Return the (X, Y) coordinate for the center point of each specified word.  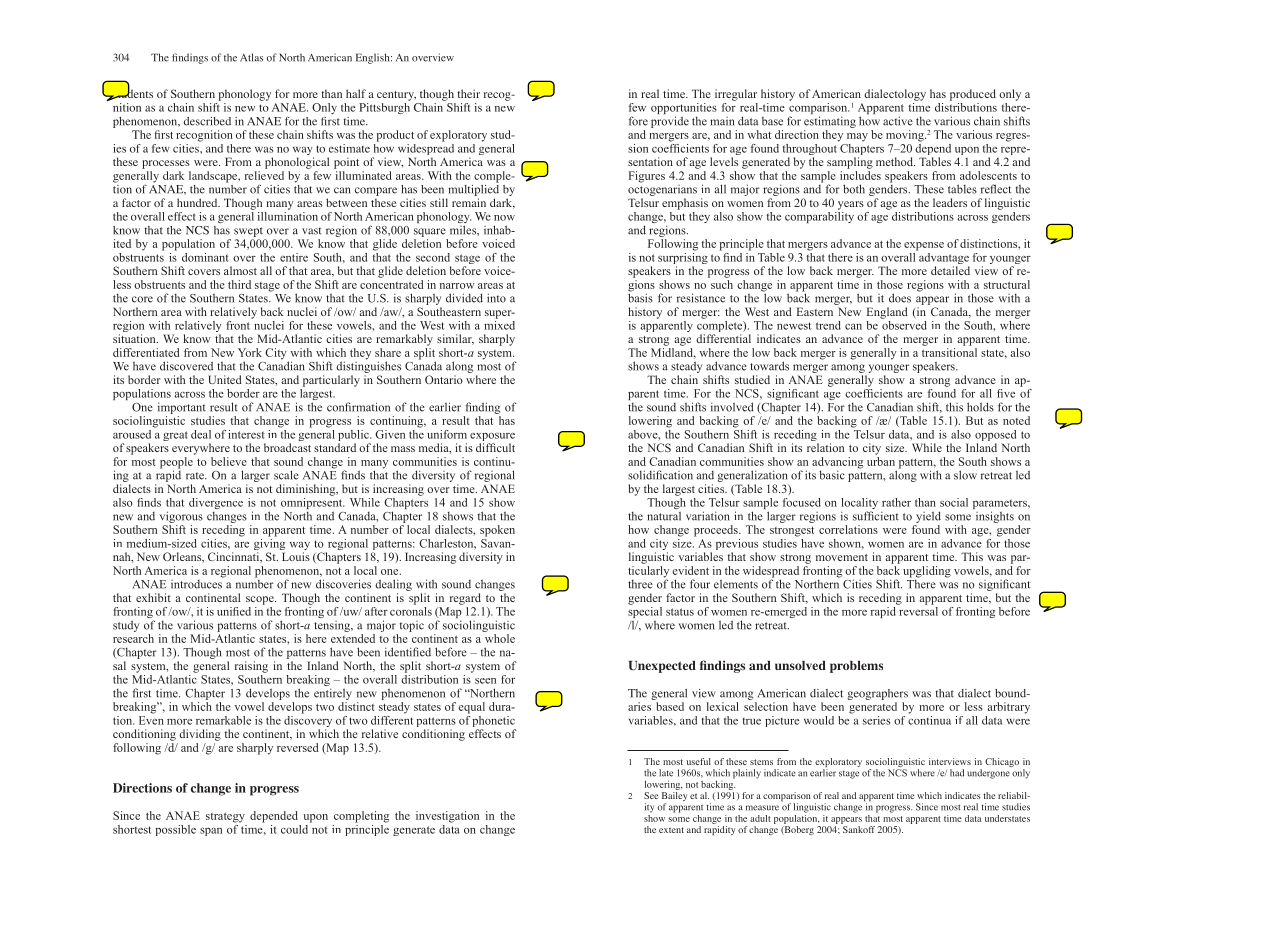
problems (856, 667)
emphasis (685, 204)
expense (924, 246)
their (468, 93)
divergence (216, 503)
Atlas (251, 57)
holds (980, 407)
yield (928, 517)
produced (973, 95)
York (250, 352)
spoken (497, 531)
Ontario (444, 379)
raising (251, 667)
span (211, 832)
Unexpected (662, 667)
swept (248, 232)
